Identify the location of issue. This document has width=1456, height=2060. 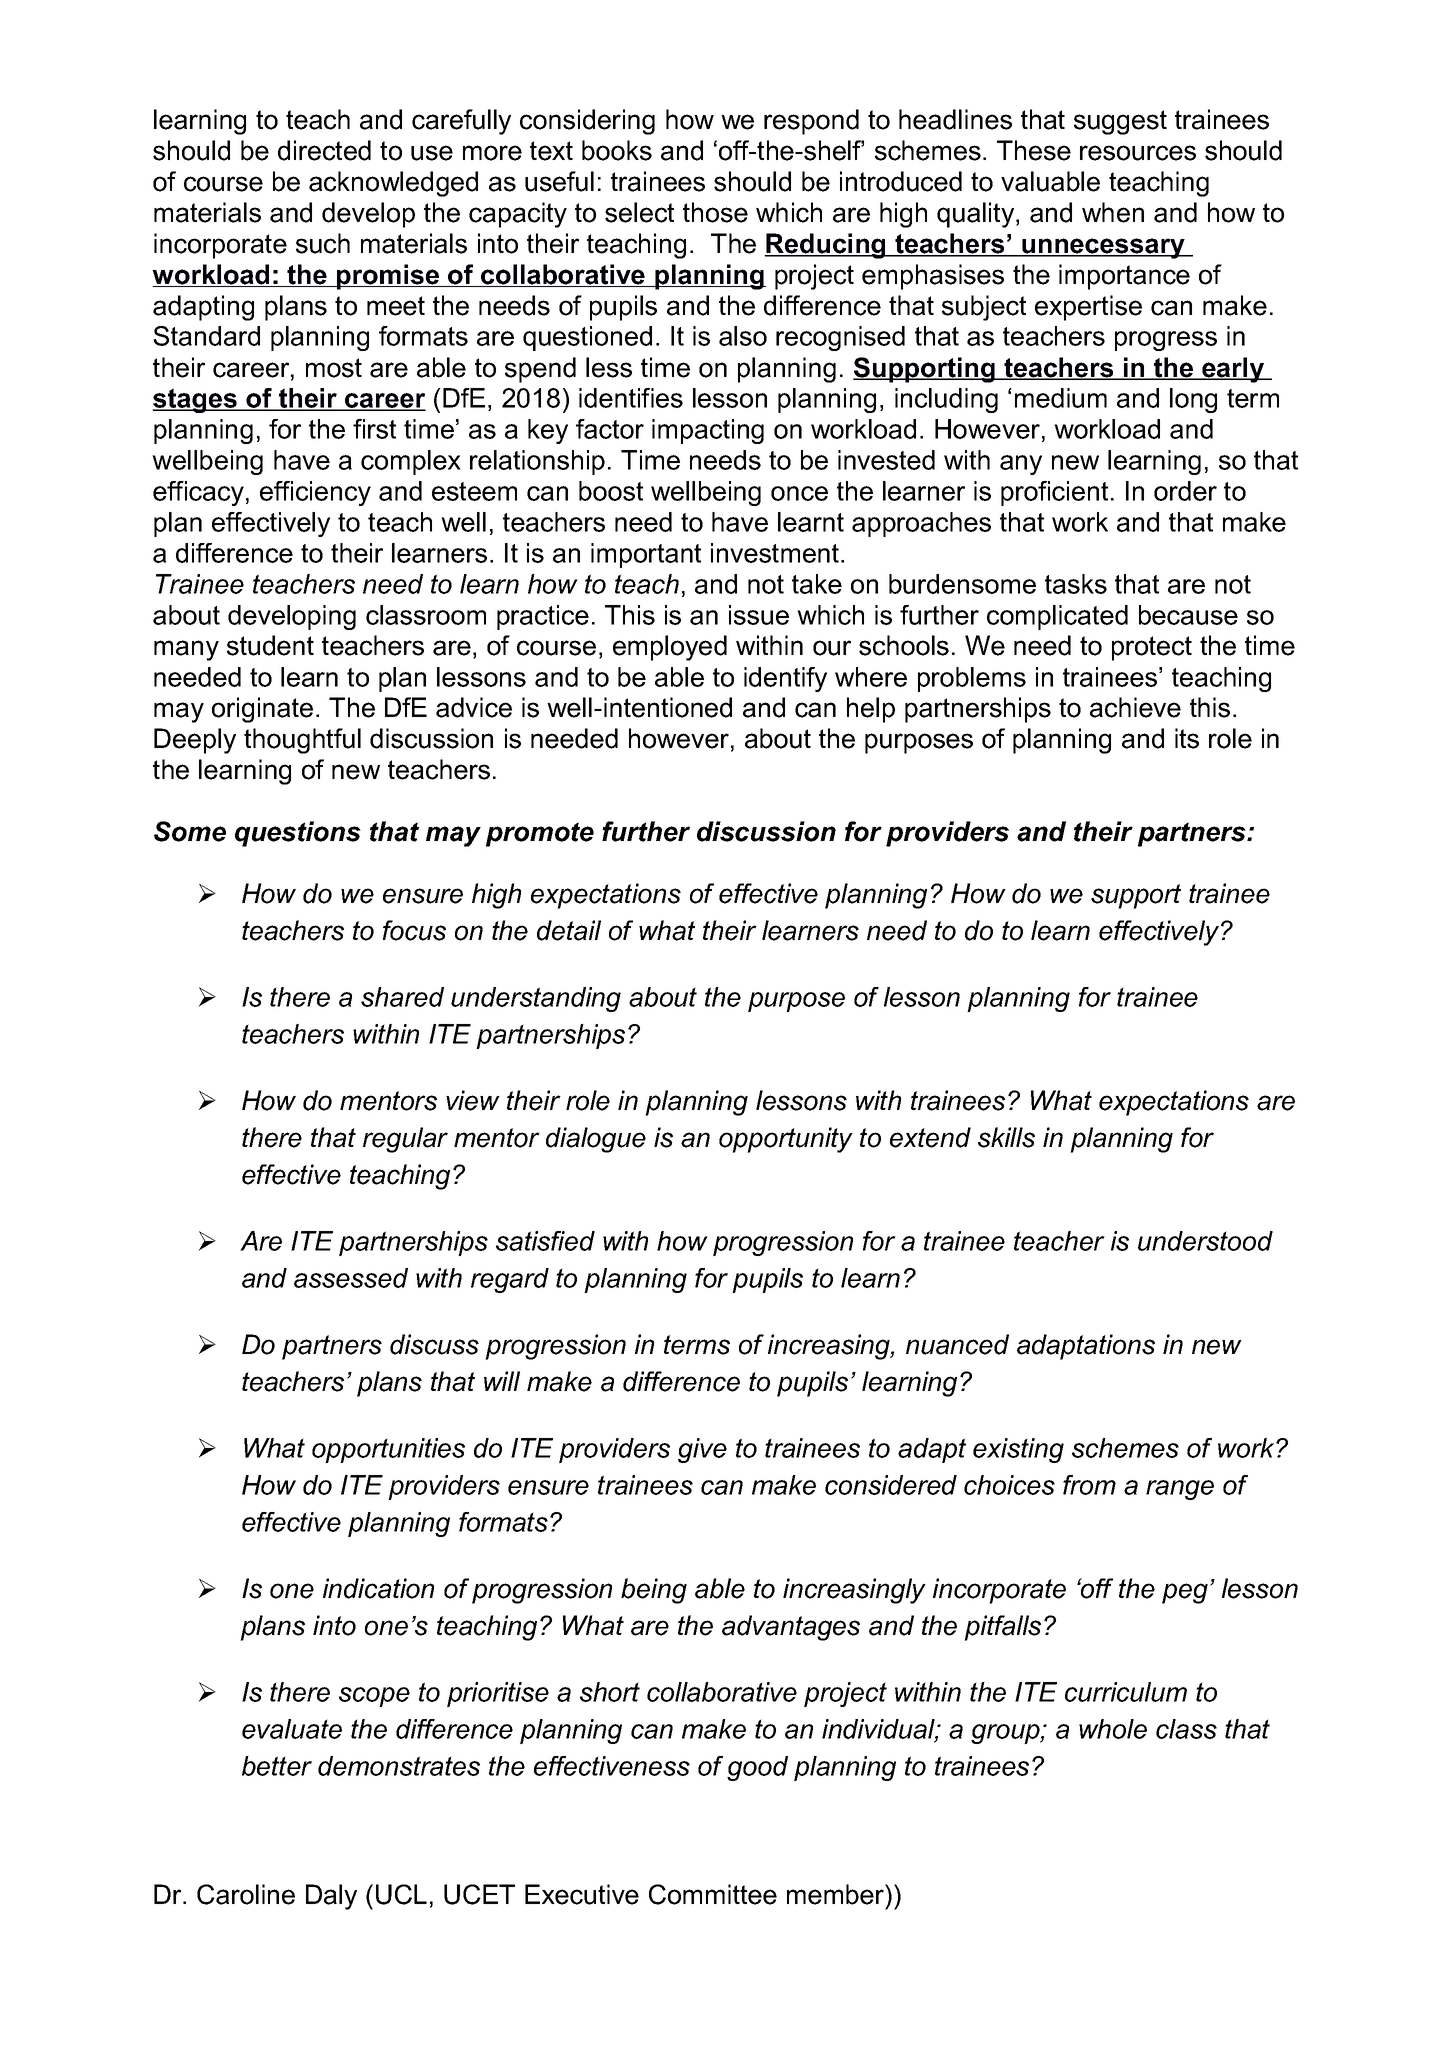
(759, 615).
